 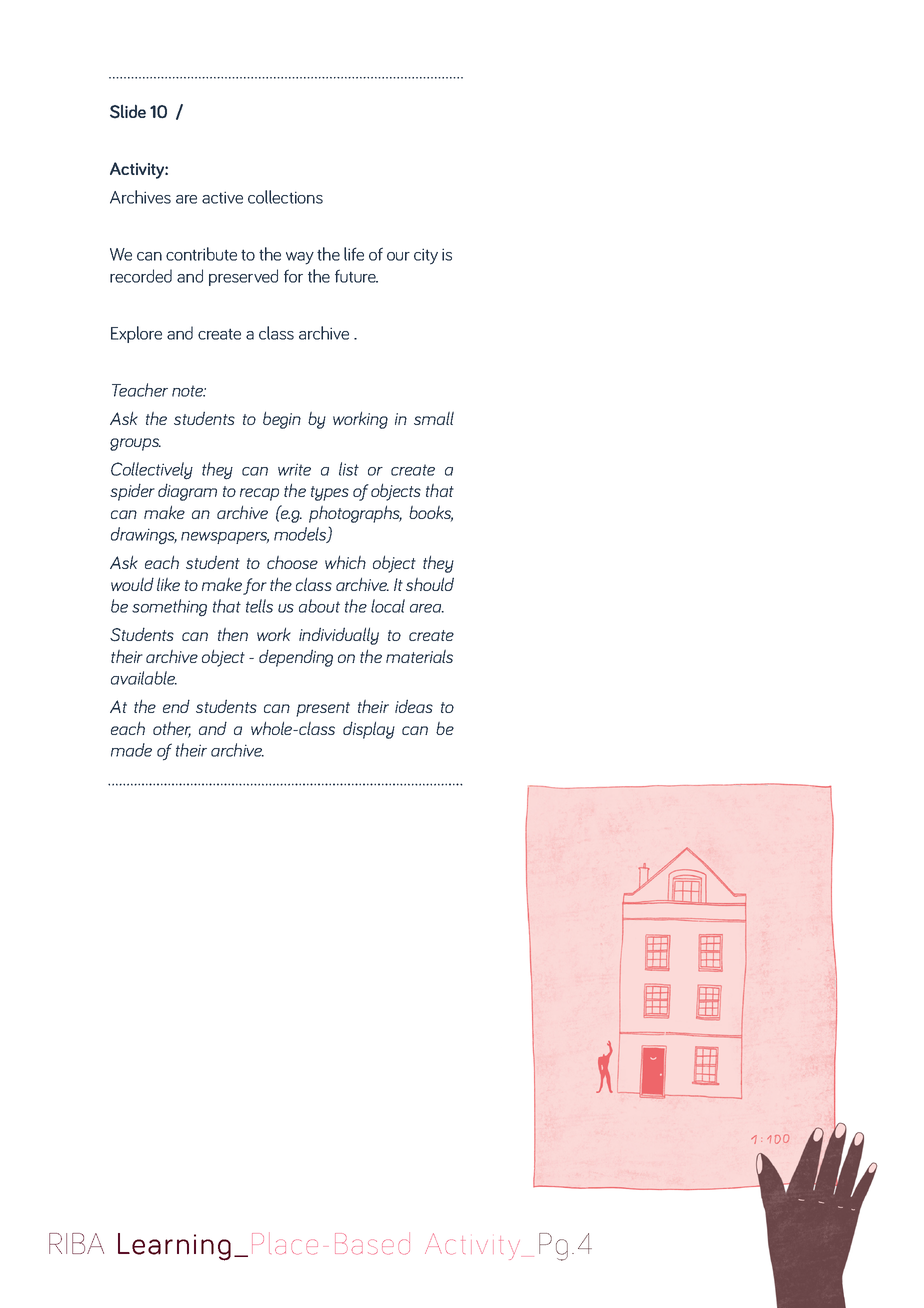 What do you see at coordinates (233, 634) in the page?
I see `then` at bounding box center [233, 634].
